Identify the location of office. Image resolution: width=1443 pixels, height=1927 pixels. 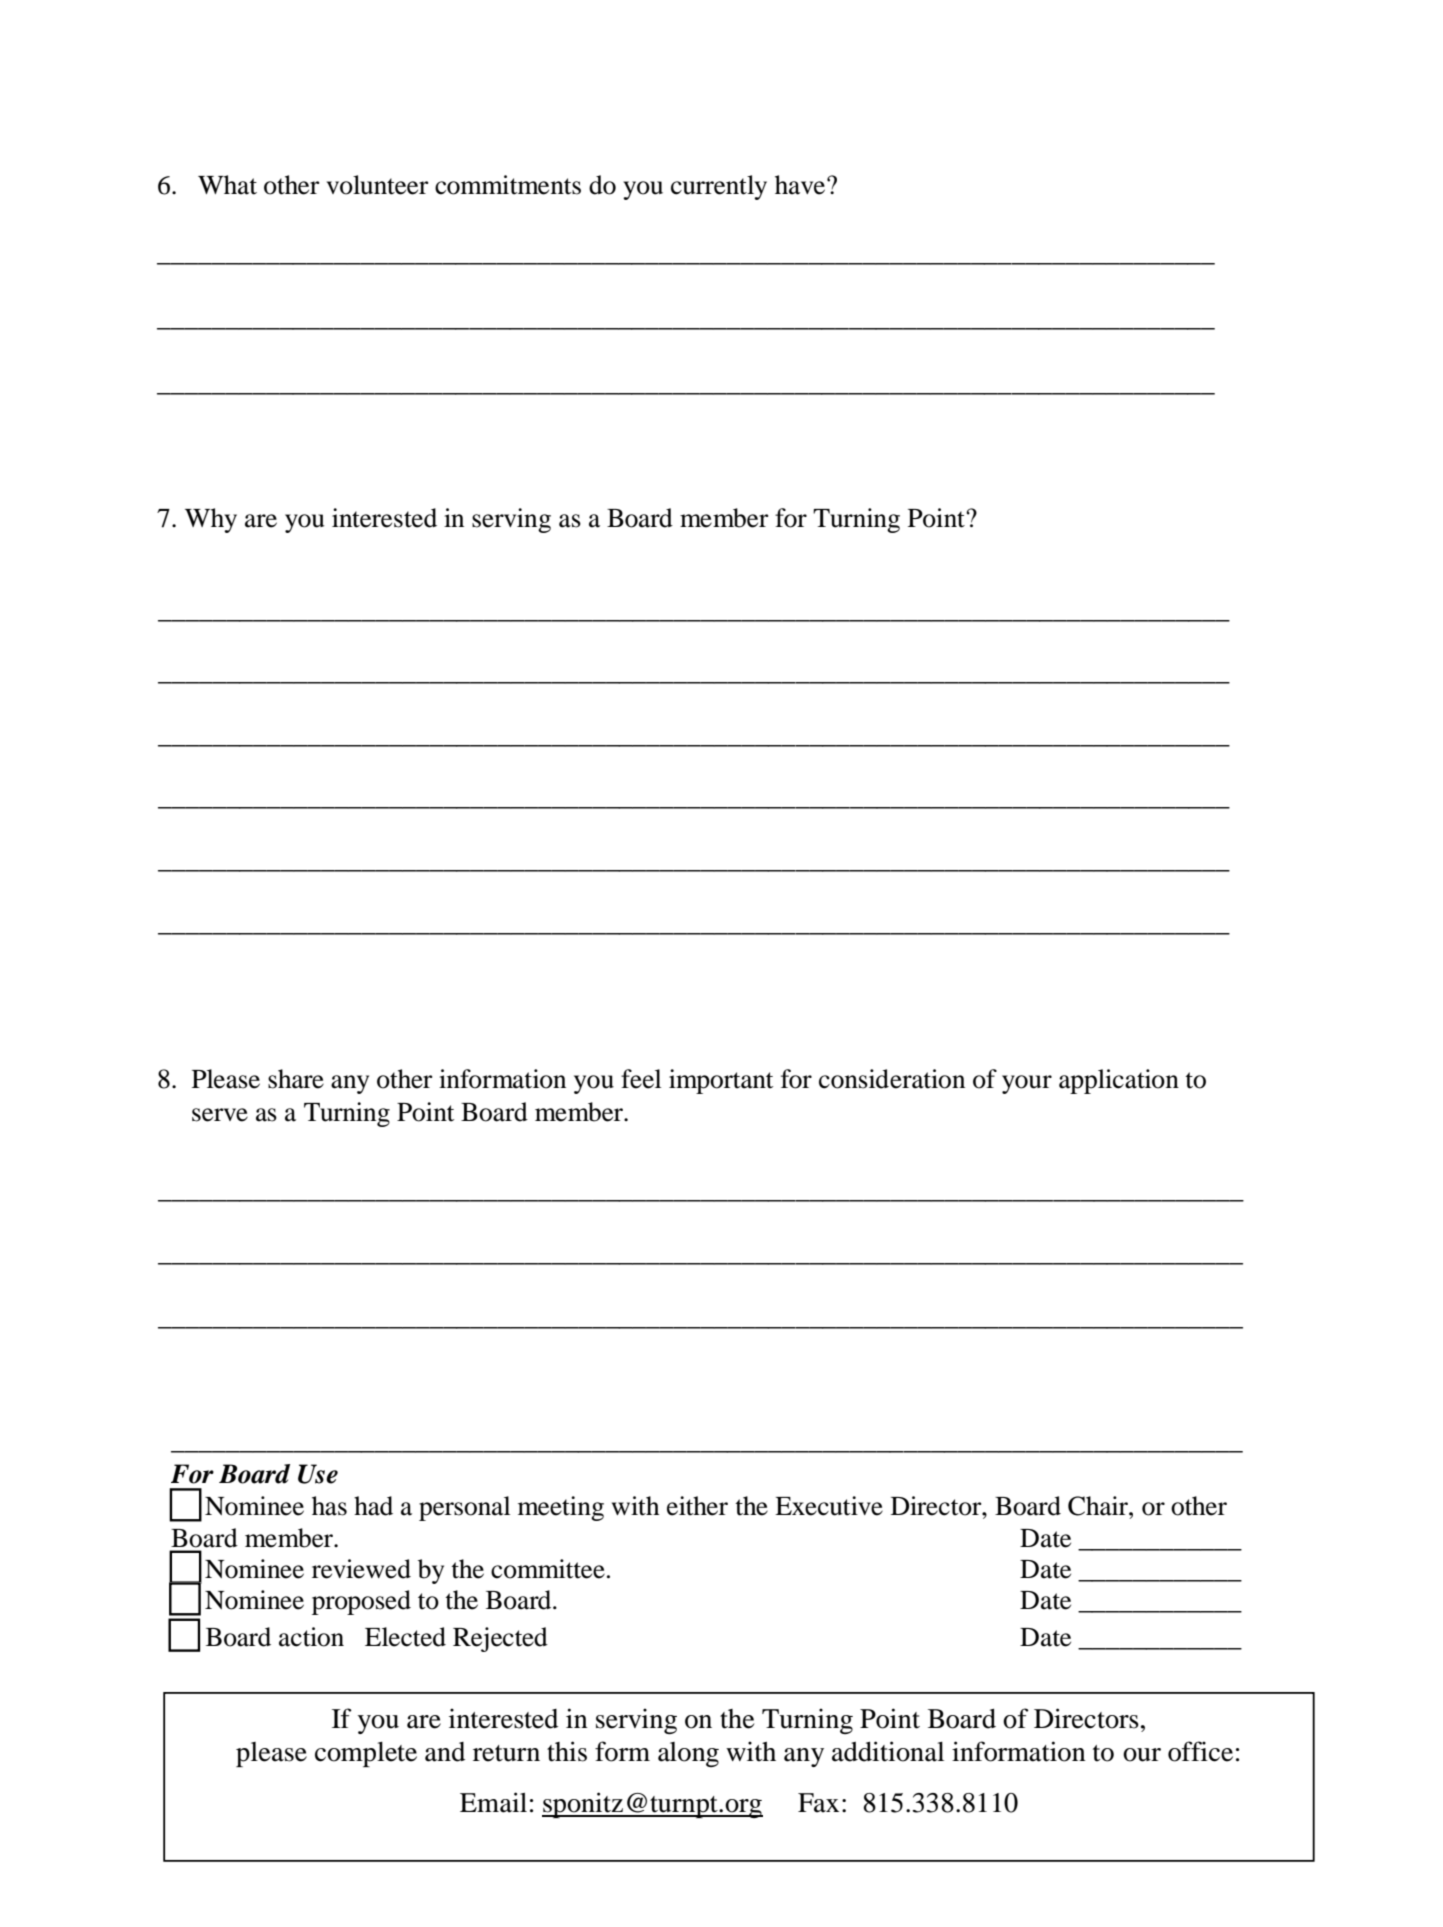
(1200, 1751).
